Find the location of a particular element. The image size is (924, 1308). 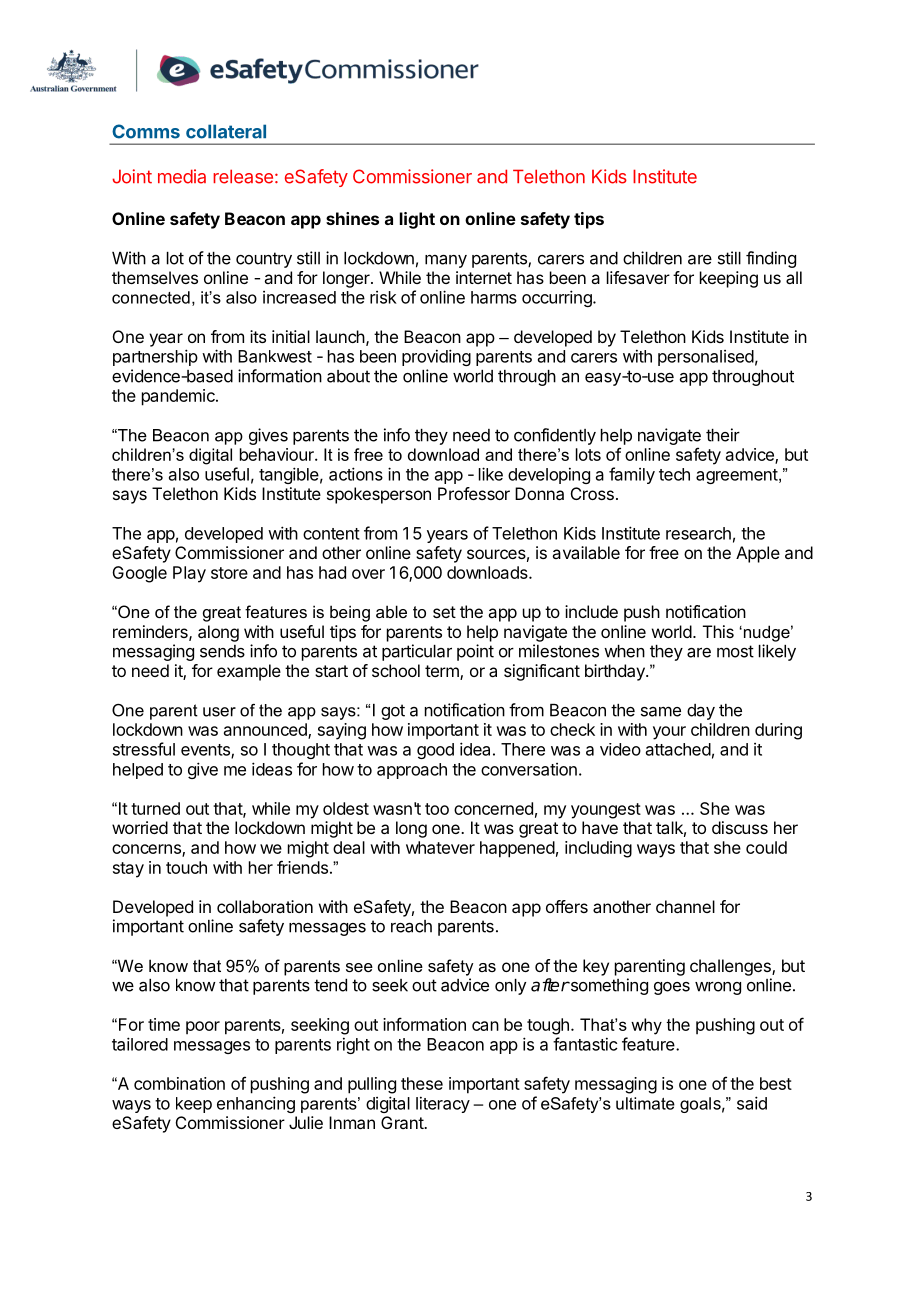

reach is located at coordinates (411, 926).
